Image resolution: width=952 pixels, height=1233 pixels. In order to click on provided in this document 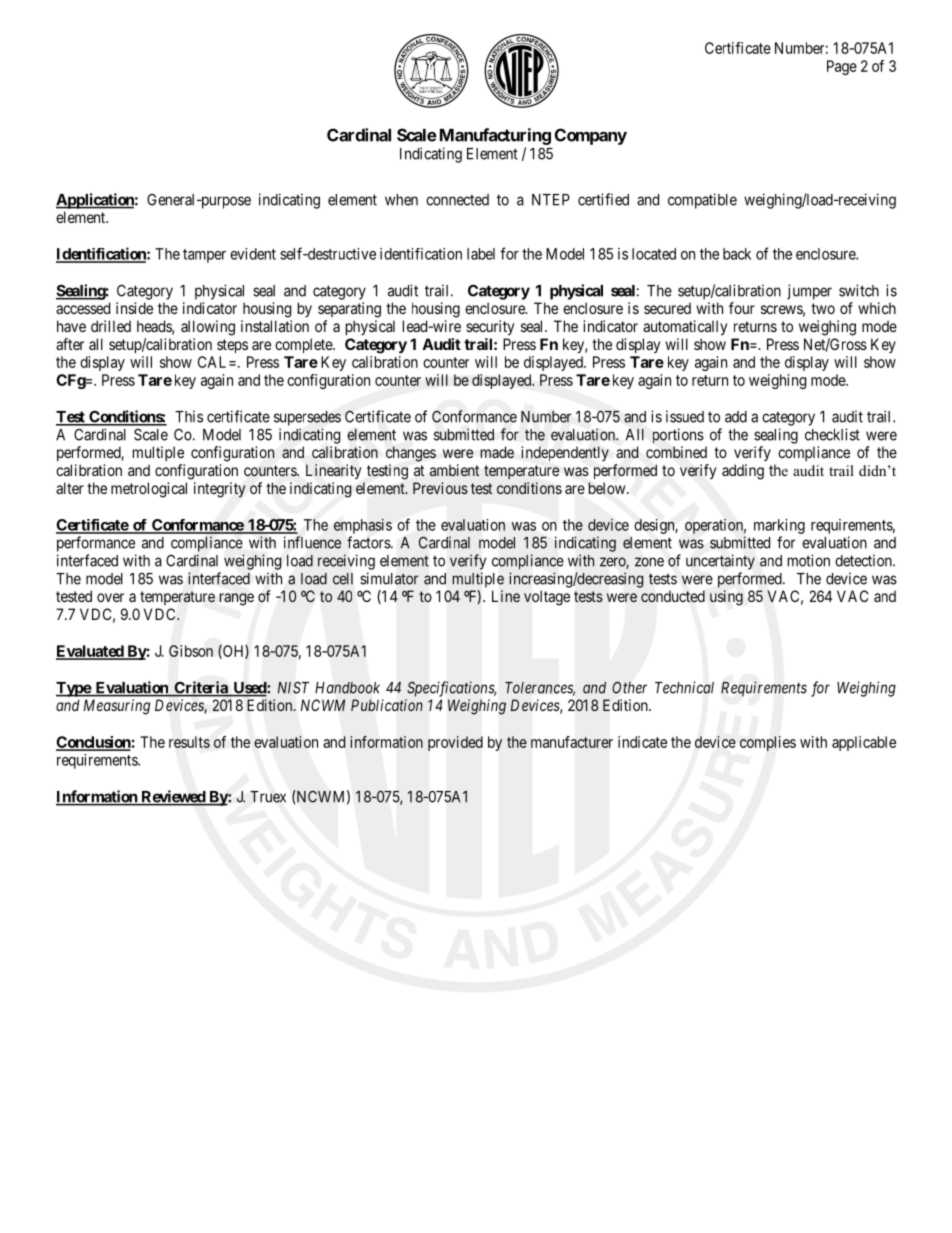, I will do `click(455, 743)`.
